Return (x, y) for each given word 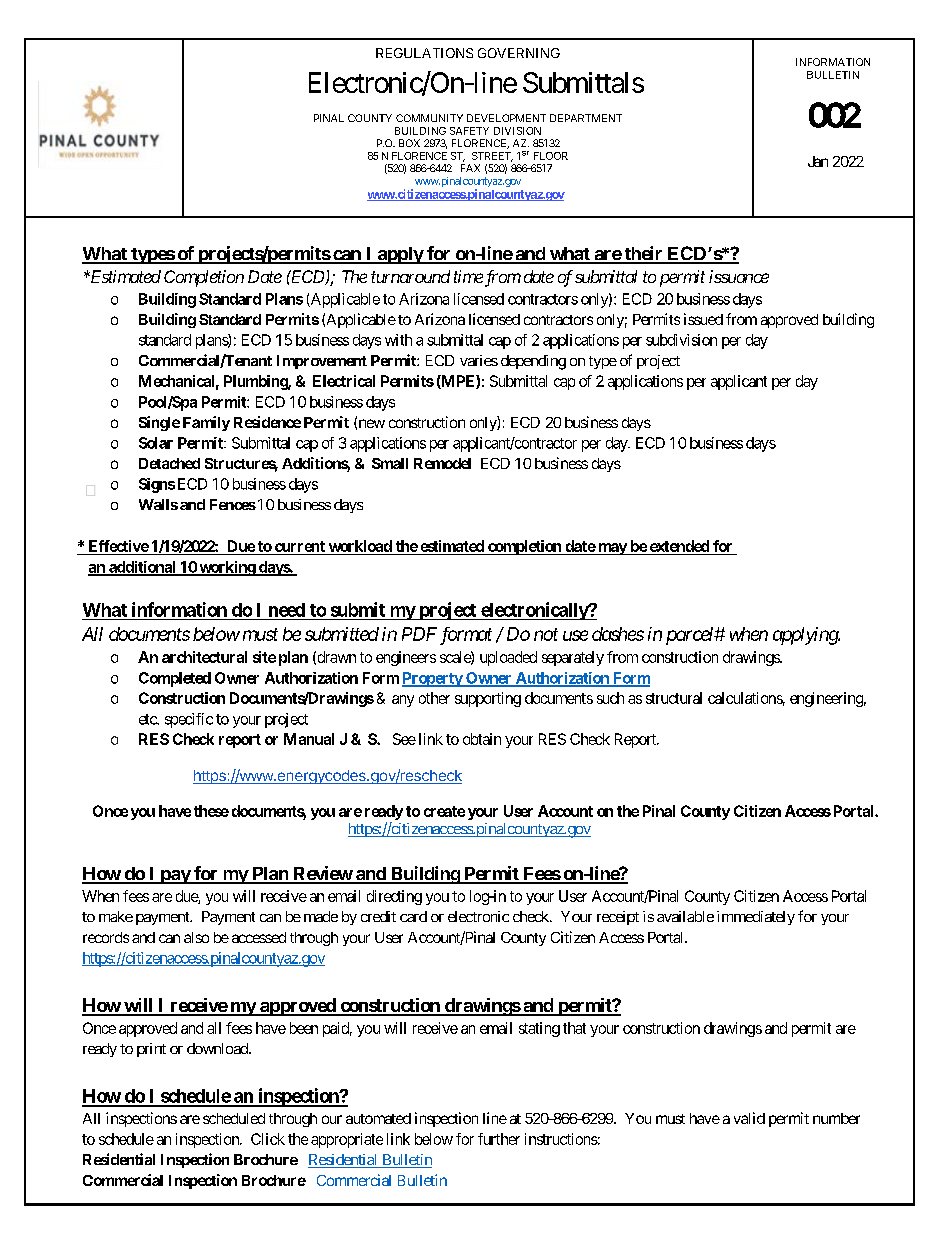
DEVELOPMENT (506, 118)
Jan (818, 161)
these (211, 811)
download (218, 1048)
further (499, 1139)
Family (206, 423)
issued (703, 319)
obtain (482, 739)
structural (674, 698)
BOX (409, 143)
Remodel (442, 463)
